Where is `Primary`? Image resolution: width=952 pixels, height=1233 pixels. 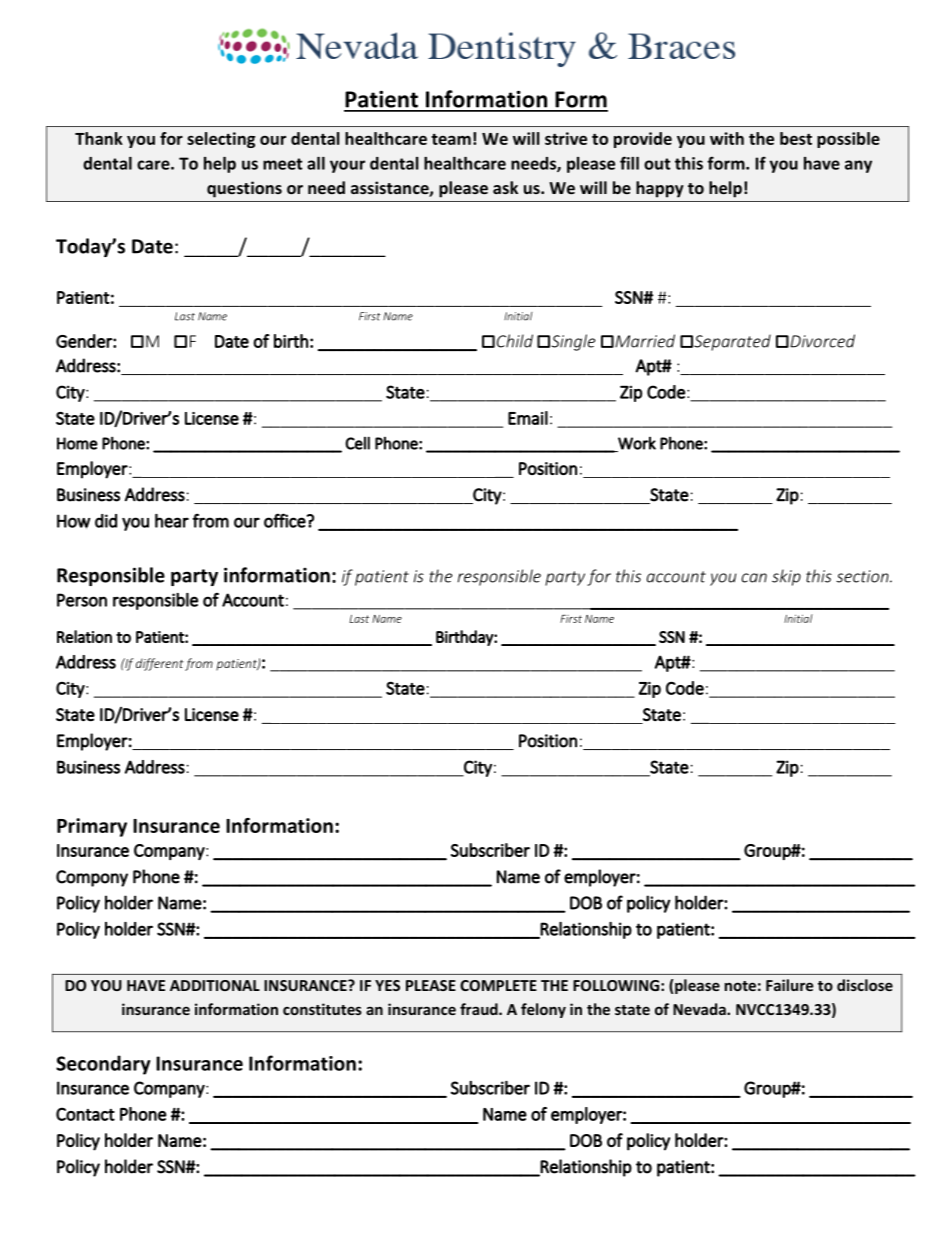
Primary is located at coordinates (92, 827).
